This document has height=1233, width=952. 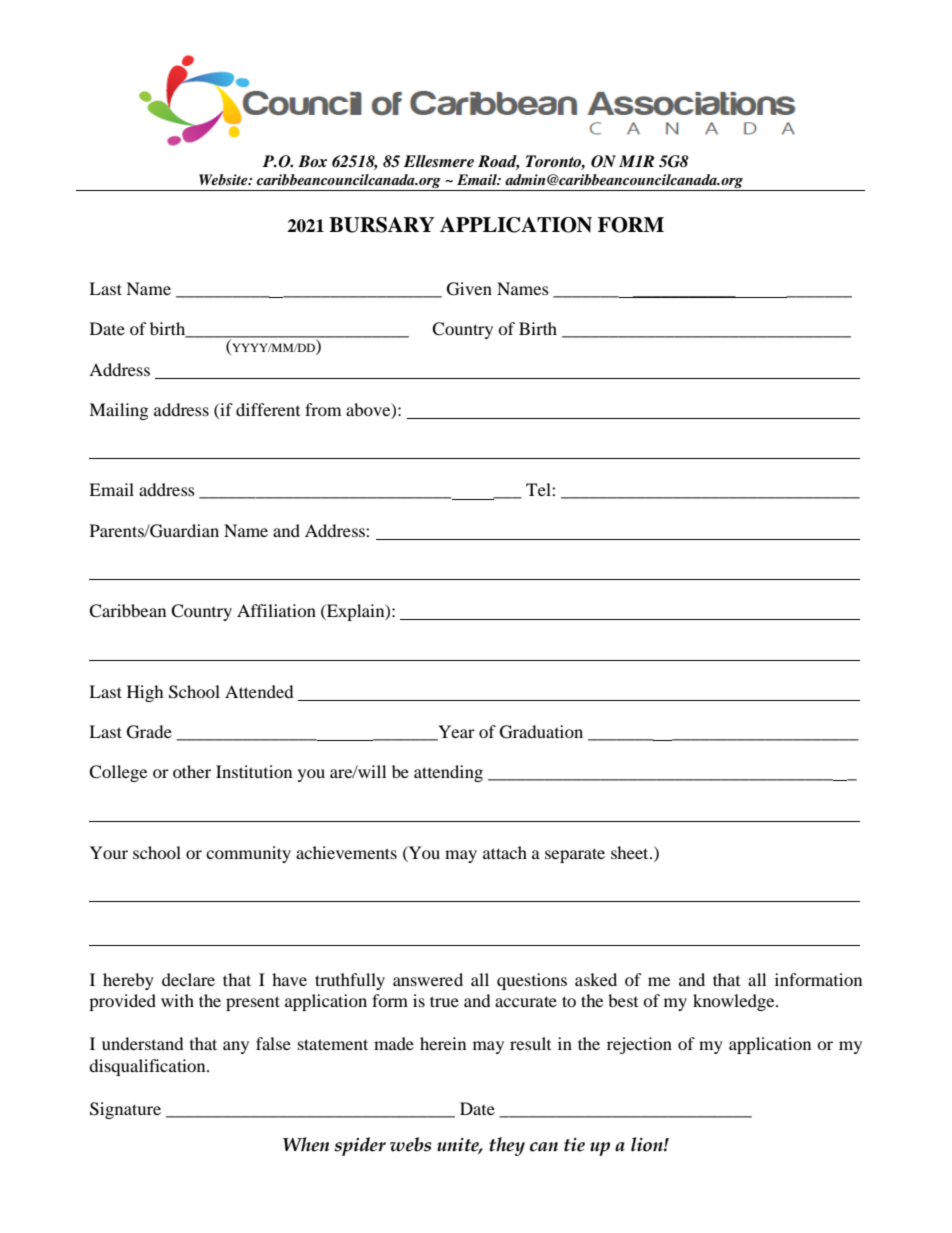 What do you see at coordinates (192, 771) in the document?
I see `other` at bounding box center [192, 771].
